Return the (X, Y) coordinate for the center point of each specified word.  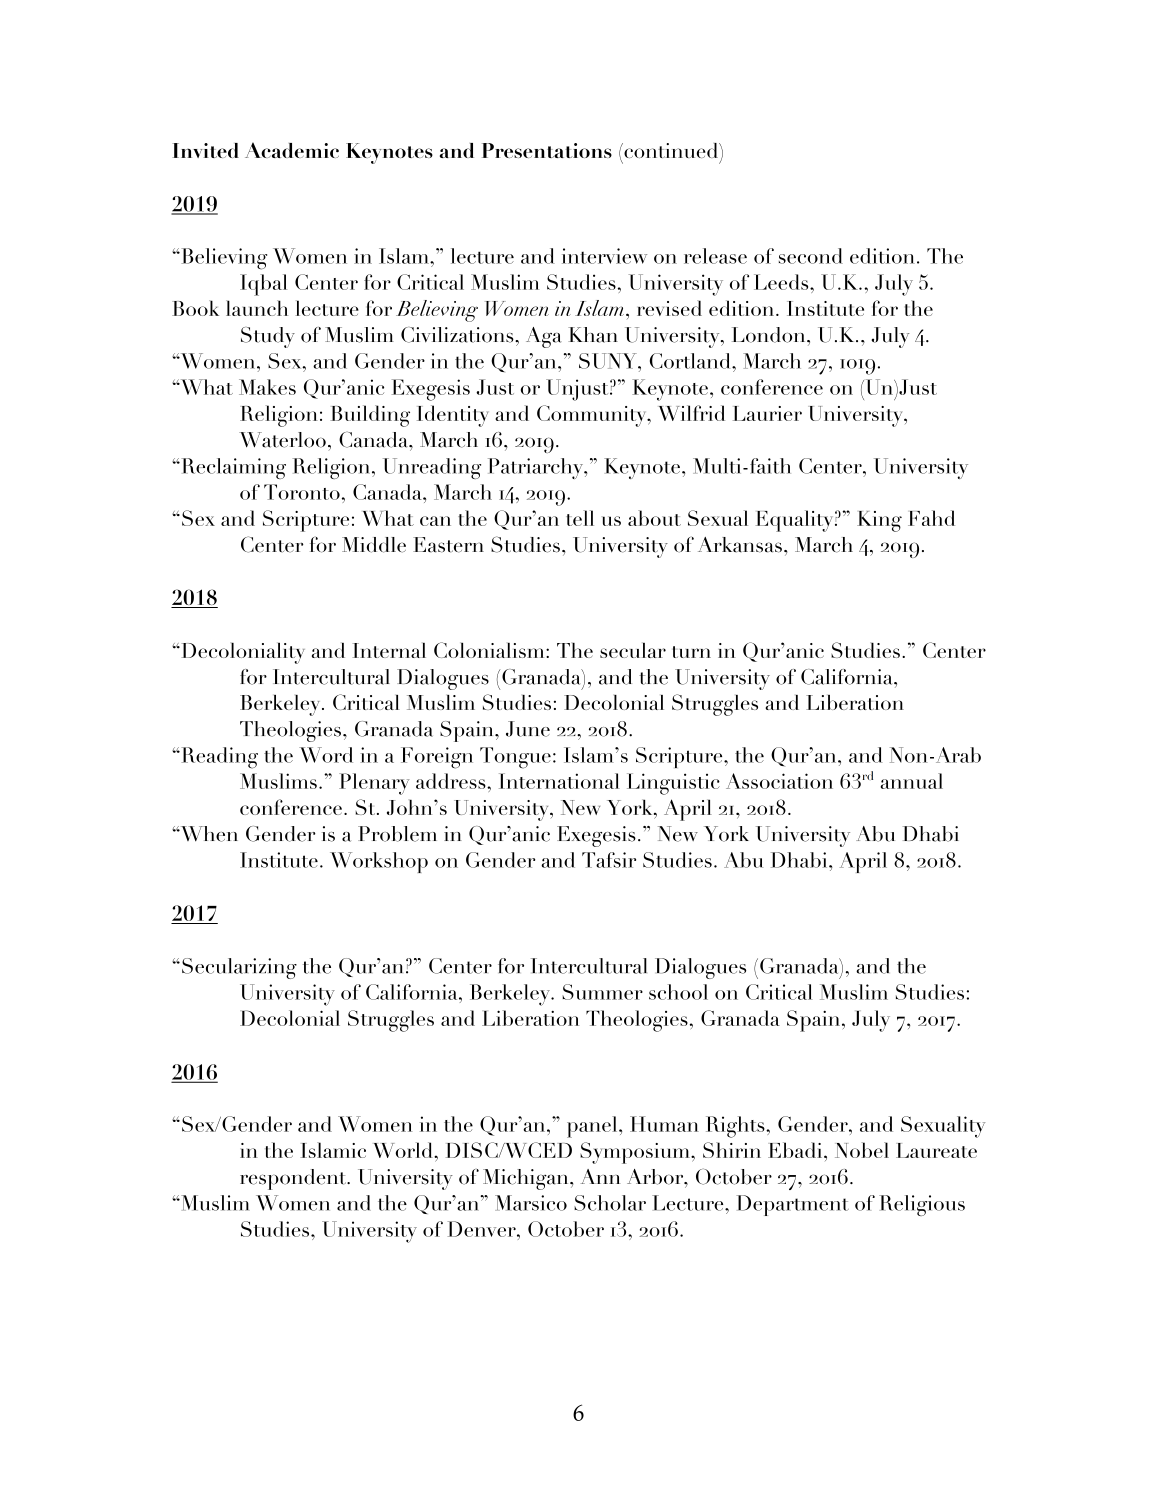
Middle (374, 545)
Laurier (767, 413)
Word (326, 755)
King (879, 521)
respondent (294, 1179)
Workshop (379, 862)
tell (580, 518)
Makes (267, 387)
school (678, 992)
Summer (602, 992)
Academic (292, 150)
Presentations (547, 150)
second (811, 256)
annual (912, 781)
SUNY (609, 361)
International (559, 781)
